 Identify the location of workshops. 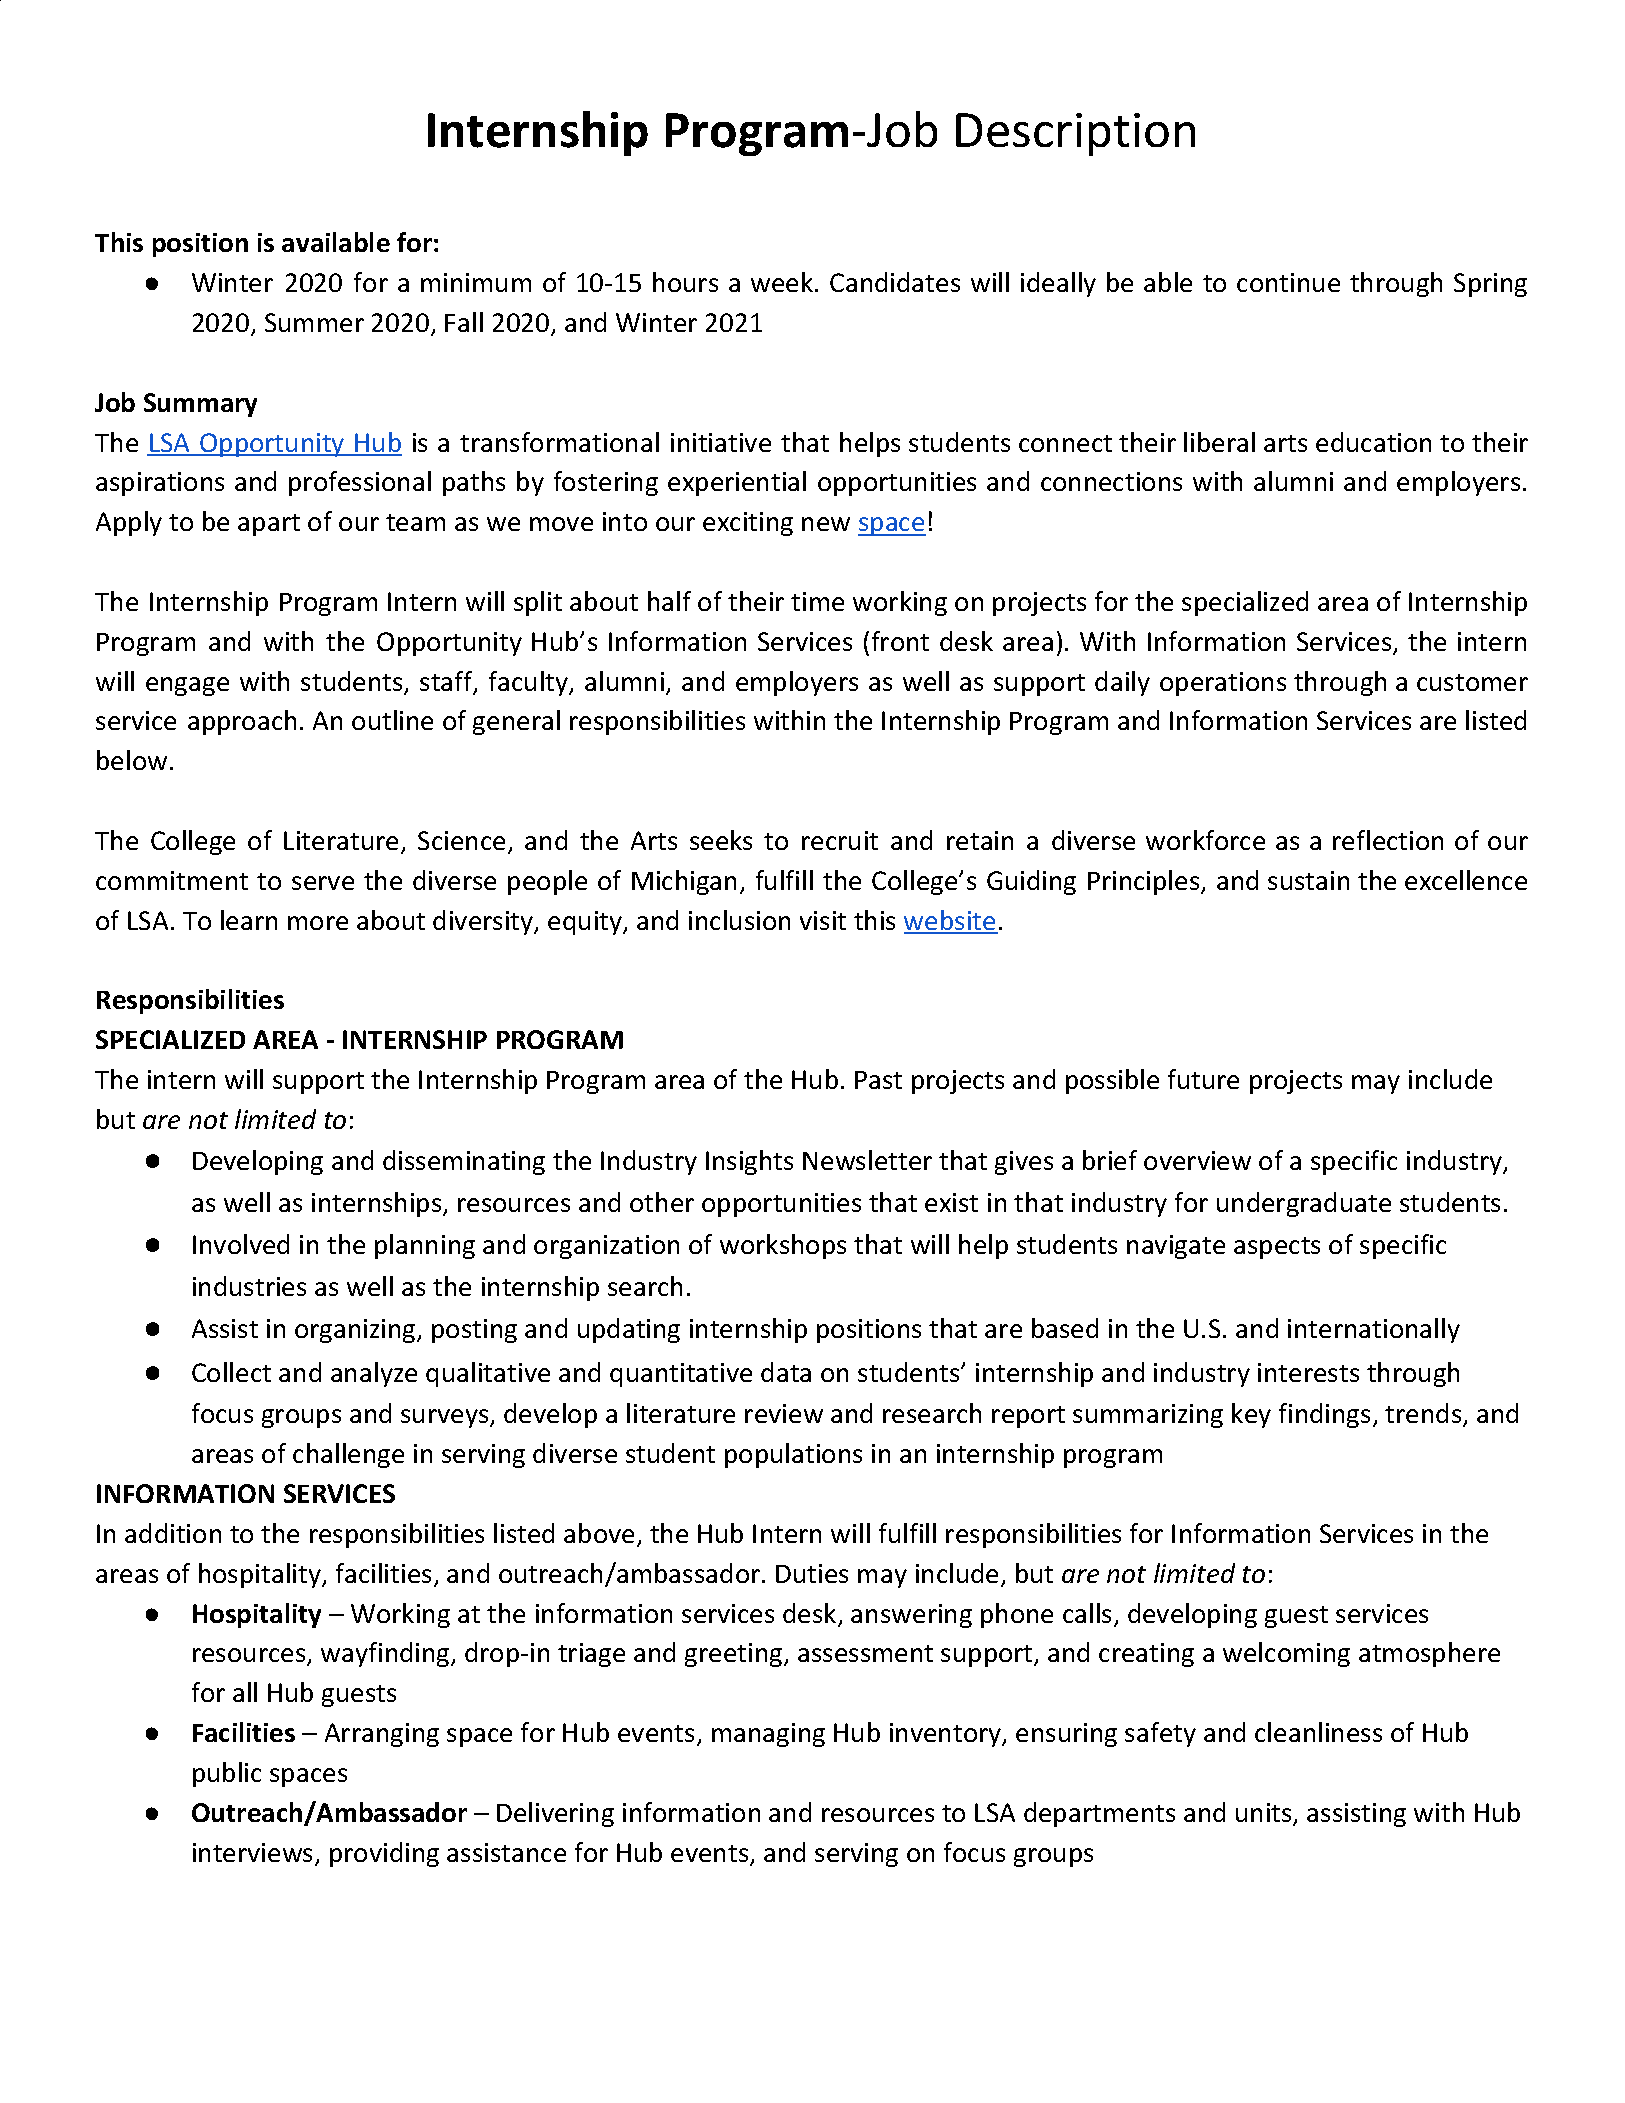
(783, 1246).
